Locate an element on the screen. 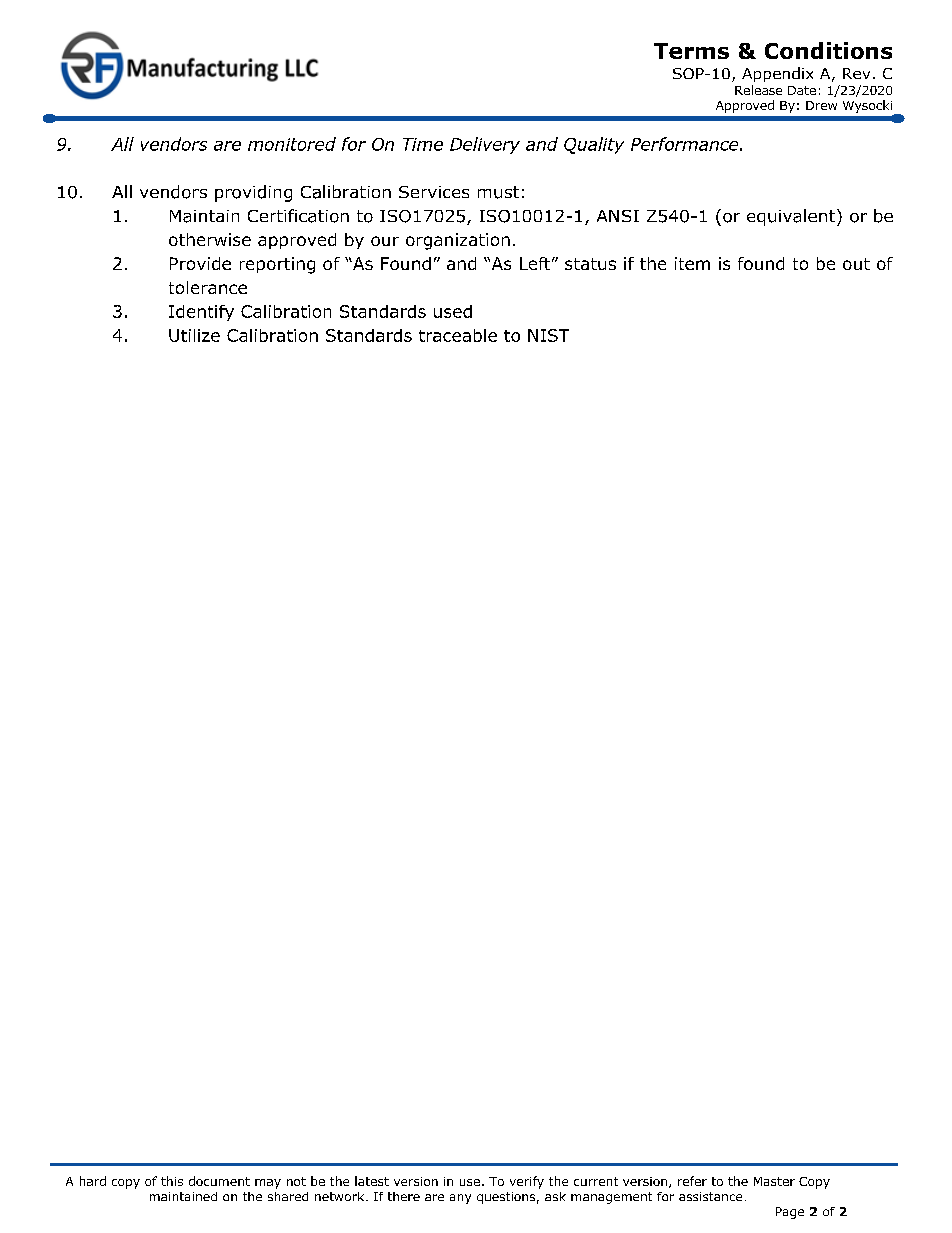 This screenshot has width=952, height=1233. document is located at coordinates (219, 1181).
